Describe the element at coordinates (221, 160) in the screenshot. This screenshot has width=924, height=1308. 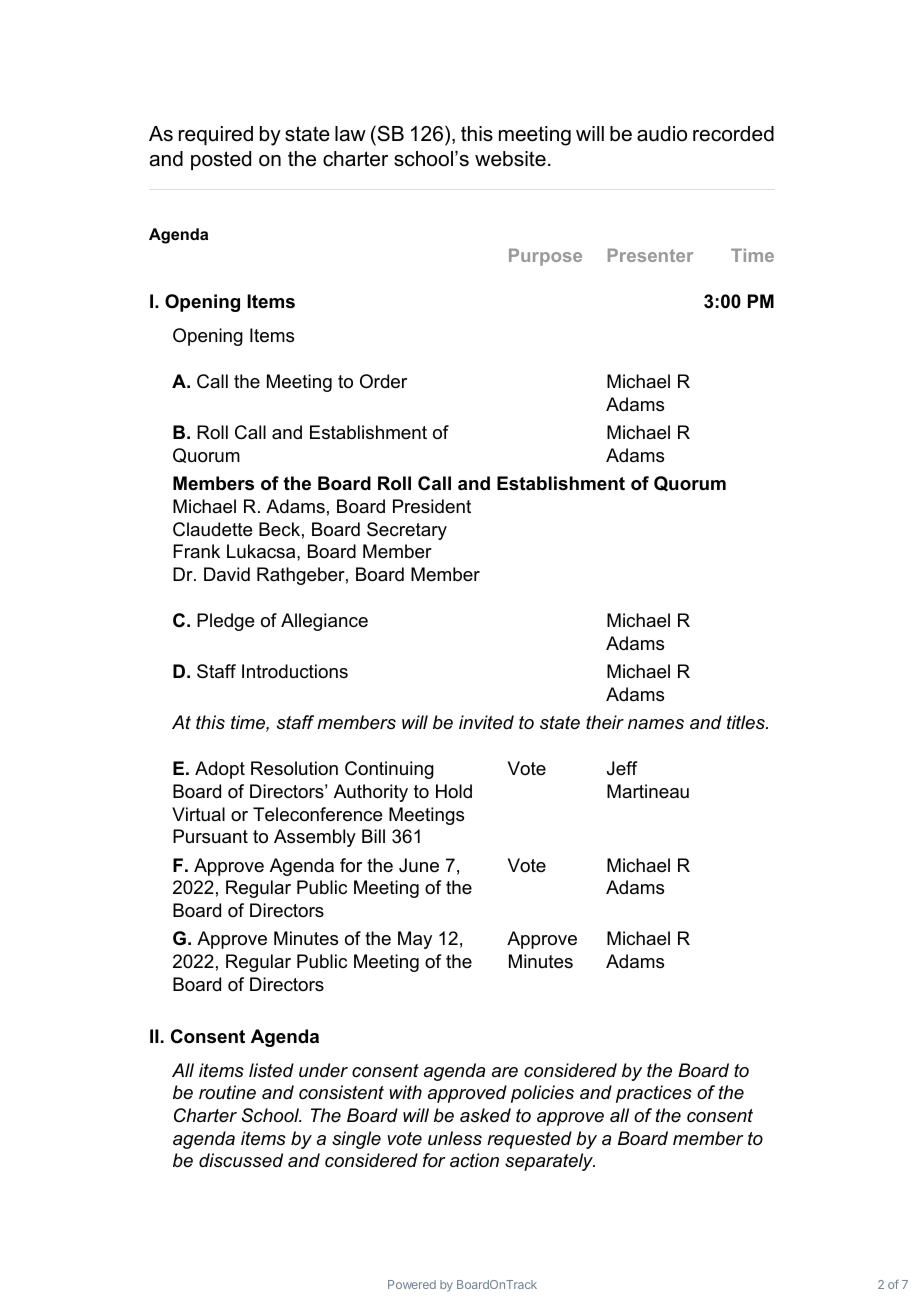
I see `posted` at that location.
